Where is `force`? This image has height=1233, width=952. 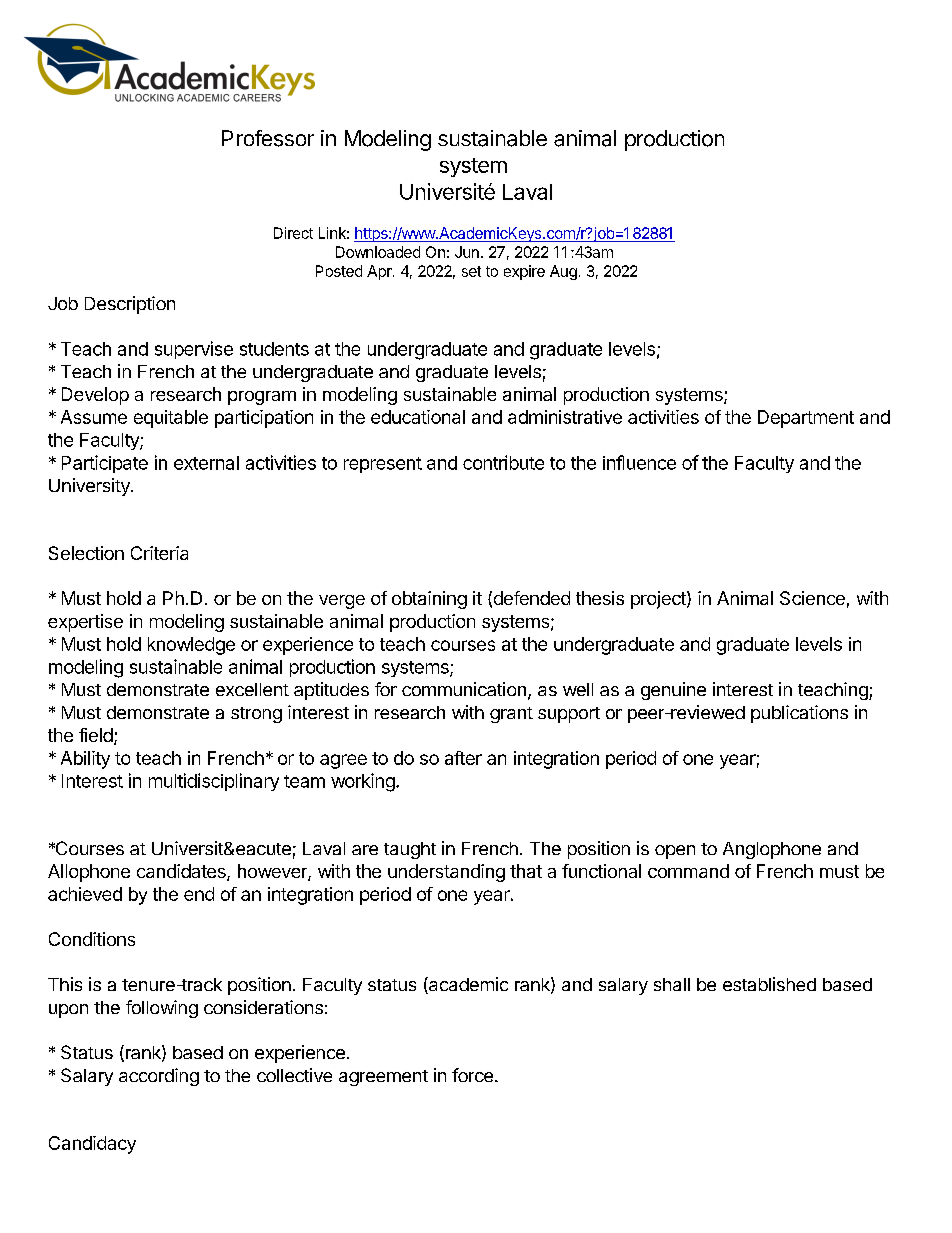
force is located at coordinates (472, 1075).
